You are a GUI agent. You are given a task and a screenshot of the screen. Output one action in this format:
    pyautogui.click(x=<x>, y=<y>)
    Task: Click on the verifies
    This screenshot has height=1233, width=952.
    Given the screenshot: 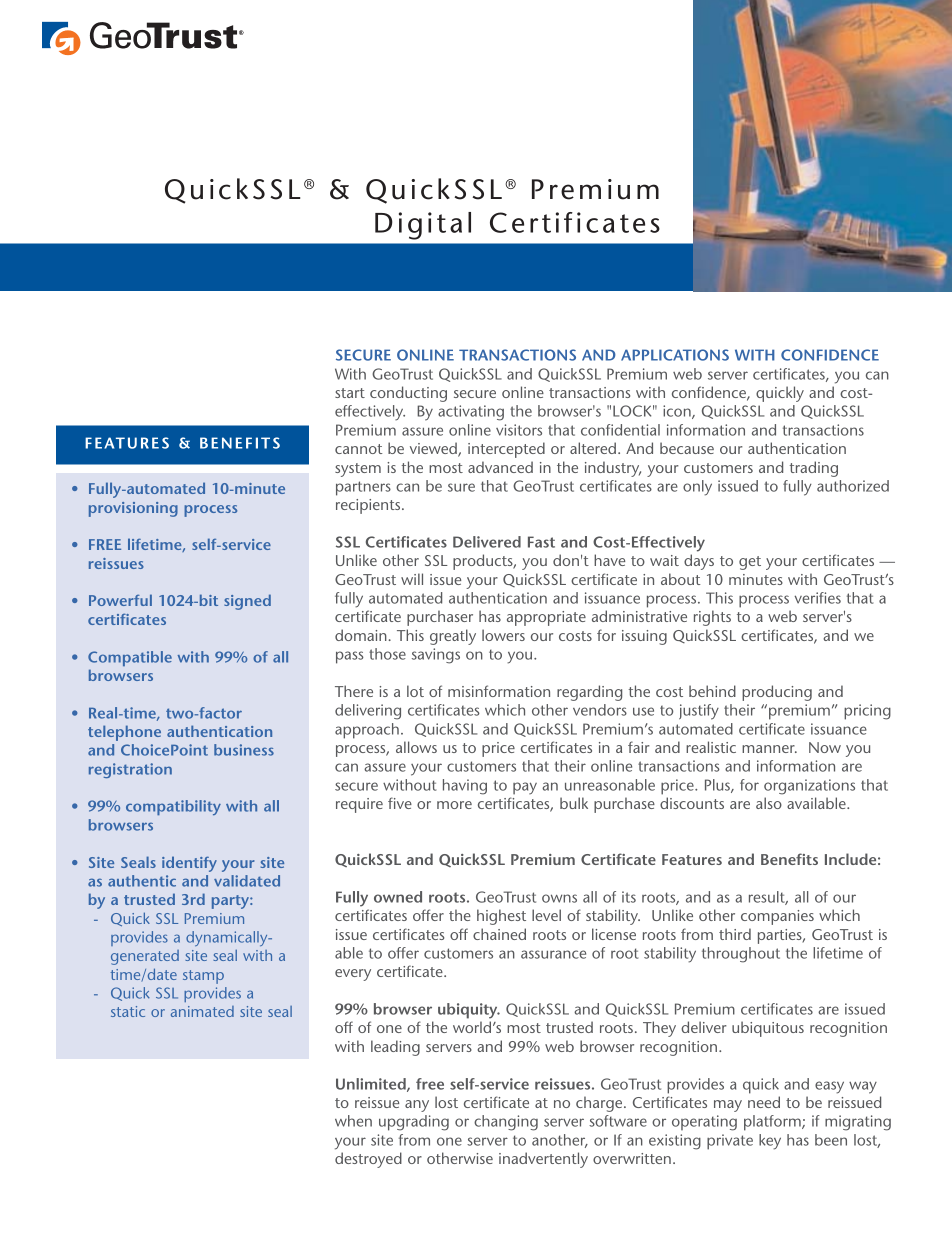 What is the action you would take?
    pyautogui.click(x=817, y=598)
